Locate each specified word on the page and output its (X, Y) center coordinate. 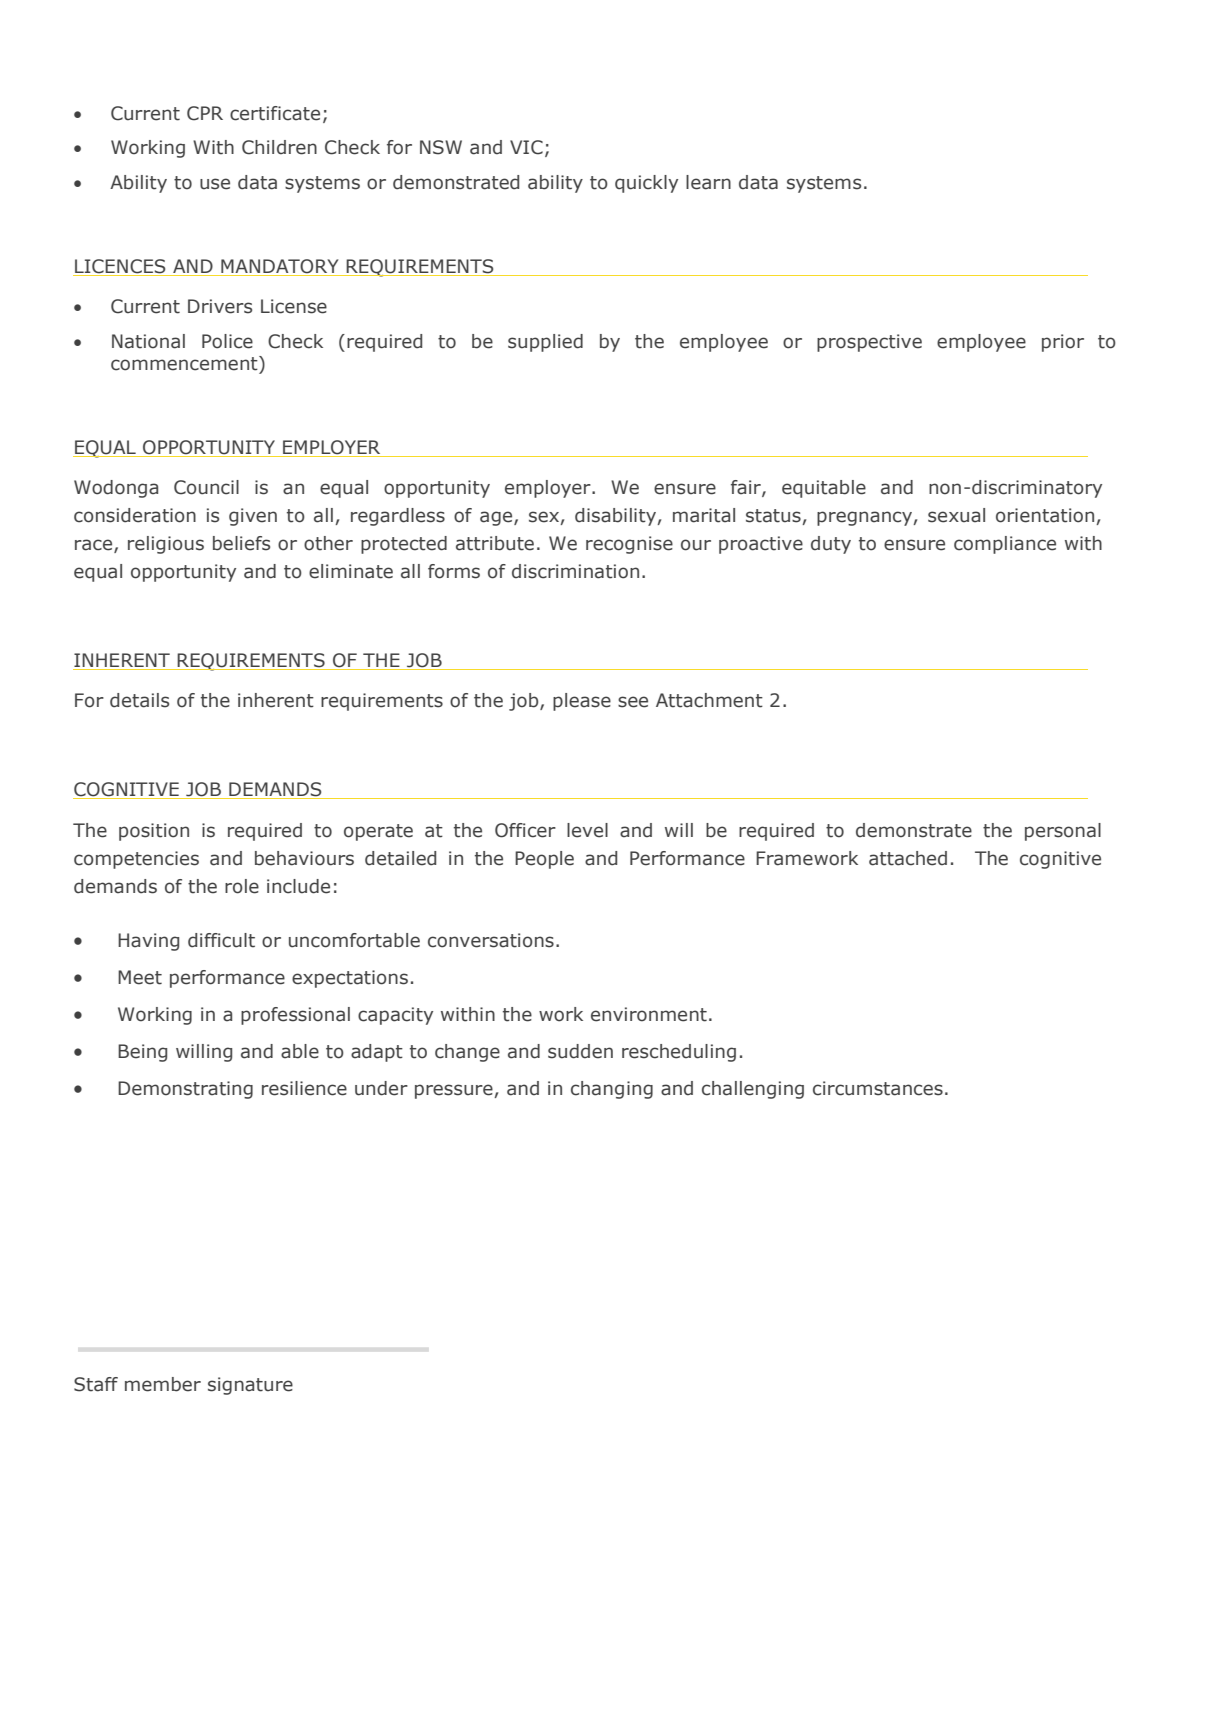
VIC (526, 147)
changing (612, 1090)
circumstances (878, 1088)
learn (708, 182)
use (215, 184)
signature (250, 1386)
